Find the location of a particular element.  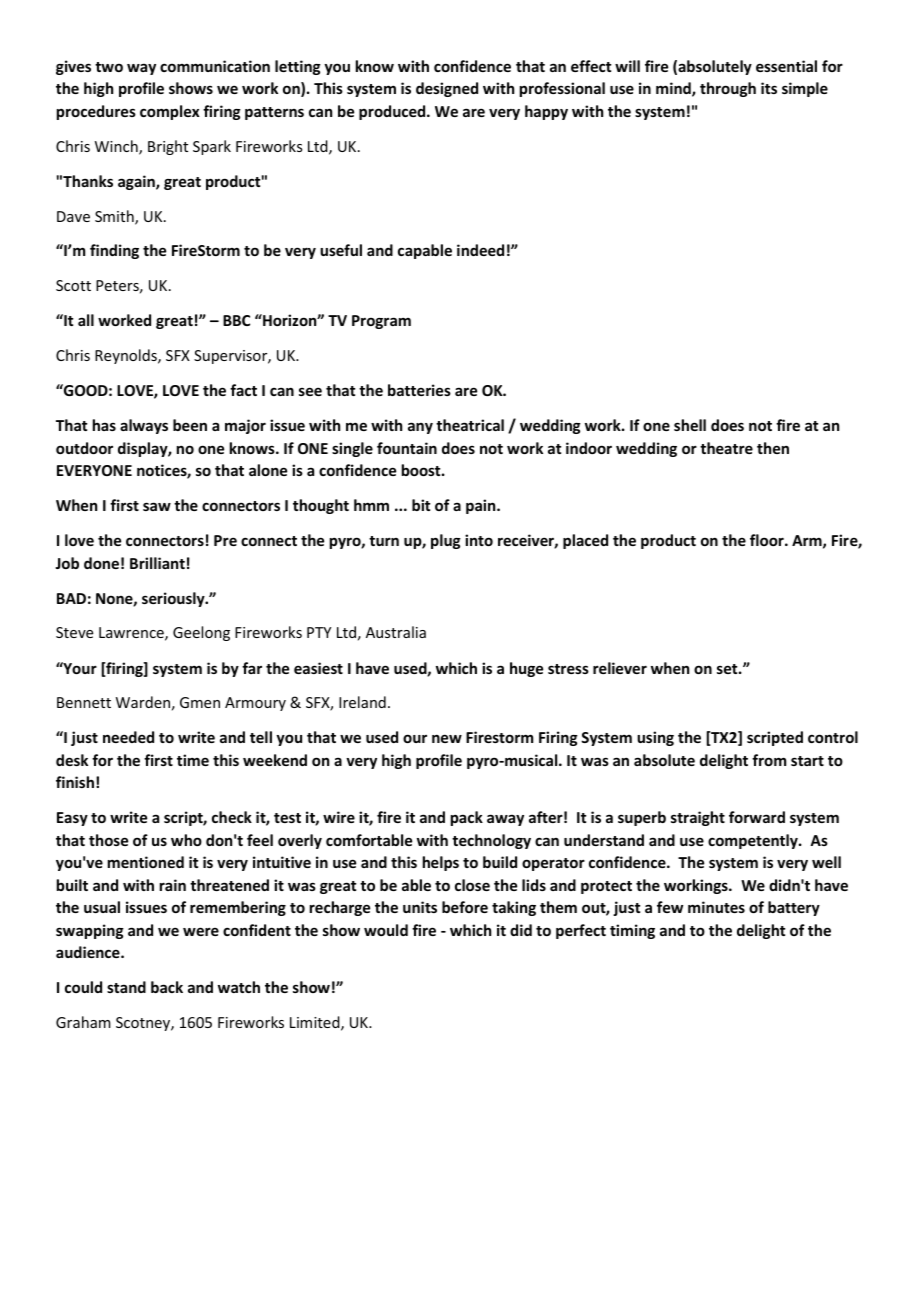

theatrical is located at coordinates (470, 425).
